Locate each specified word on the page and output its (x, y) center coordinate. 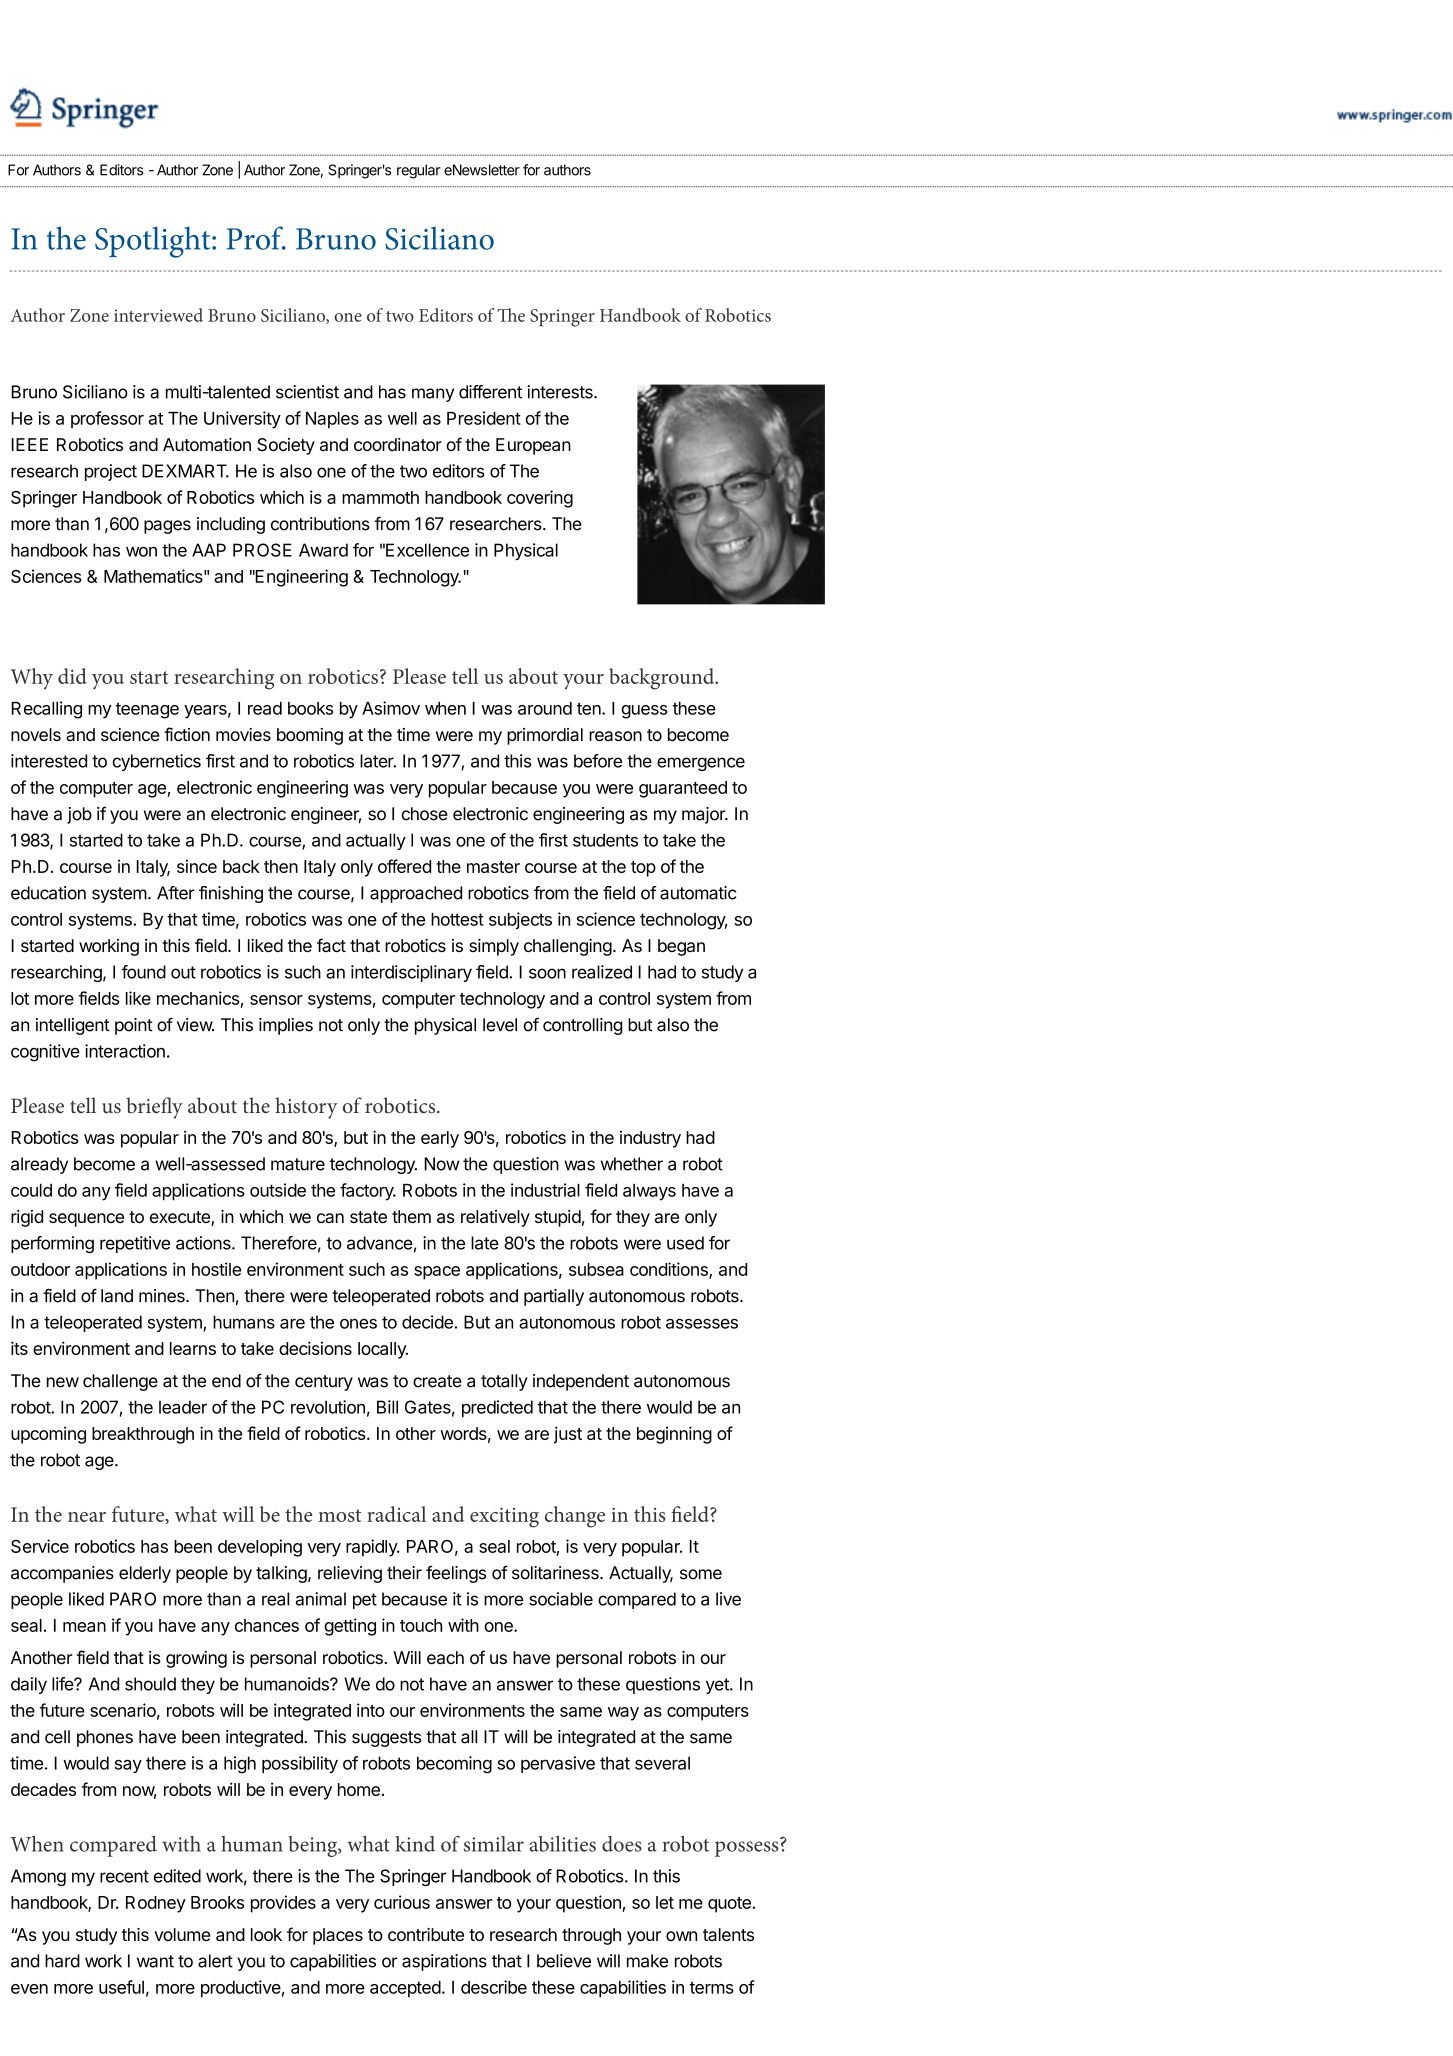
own (681, 1936)
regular (419, 171)
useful (121, 1987)
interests (561, 392)
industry (650, 1139)
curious (402, 1902)
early (440, 1139)
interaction (125, 1051)
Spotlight (154, 242)
